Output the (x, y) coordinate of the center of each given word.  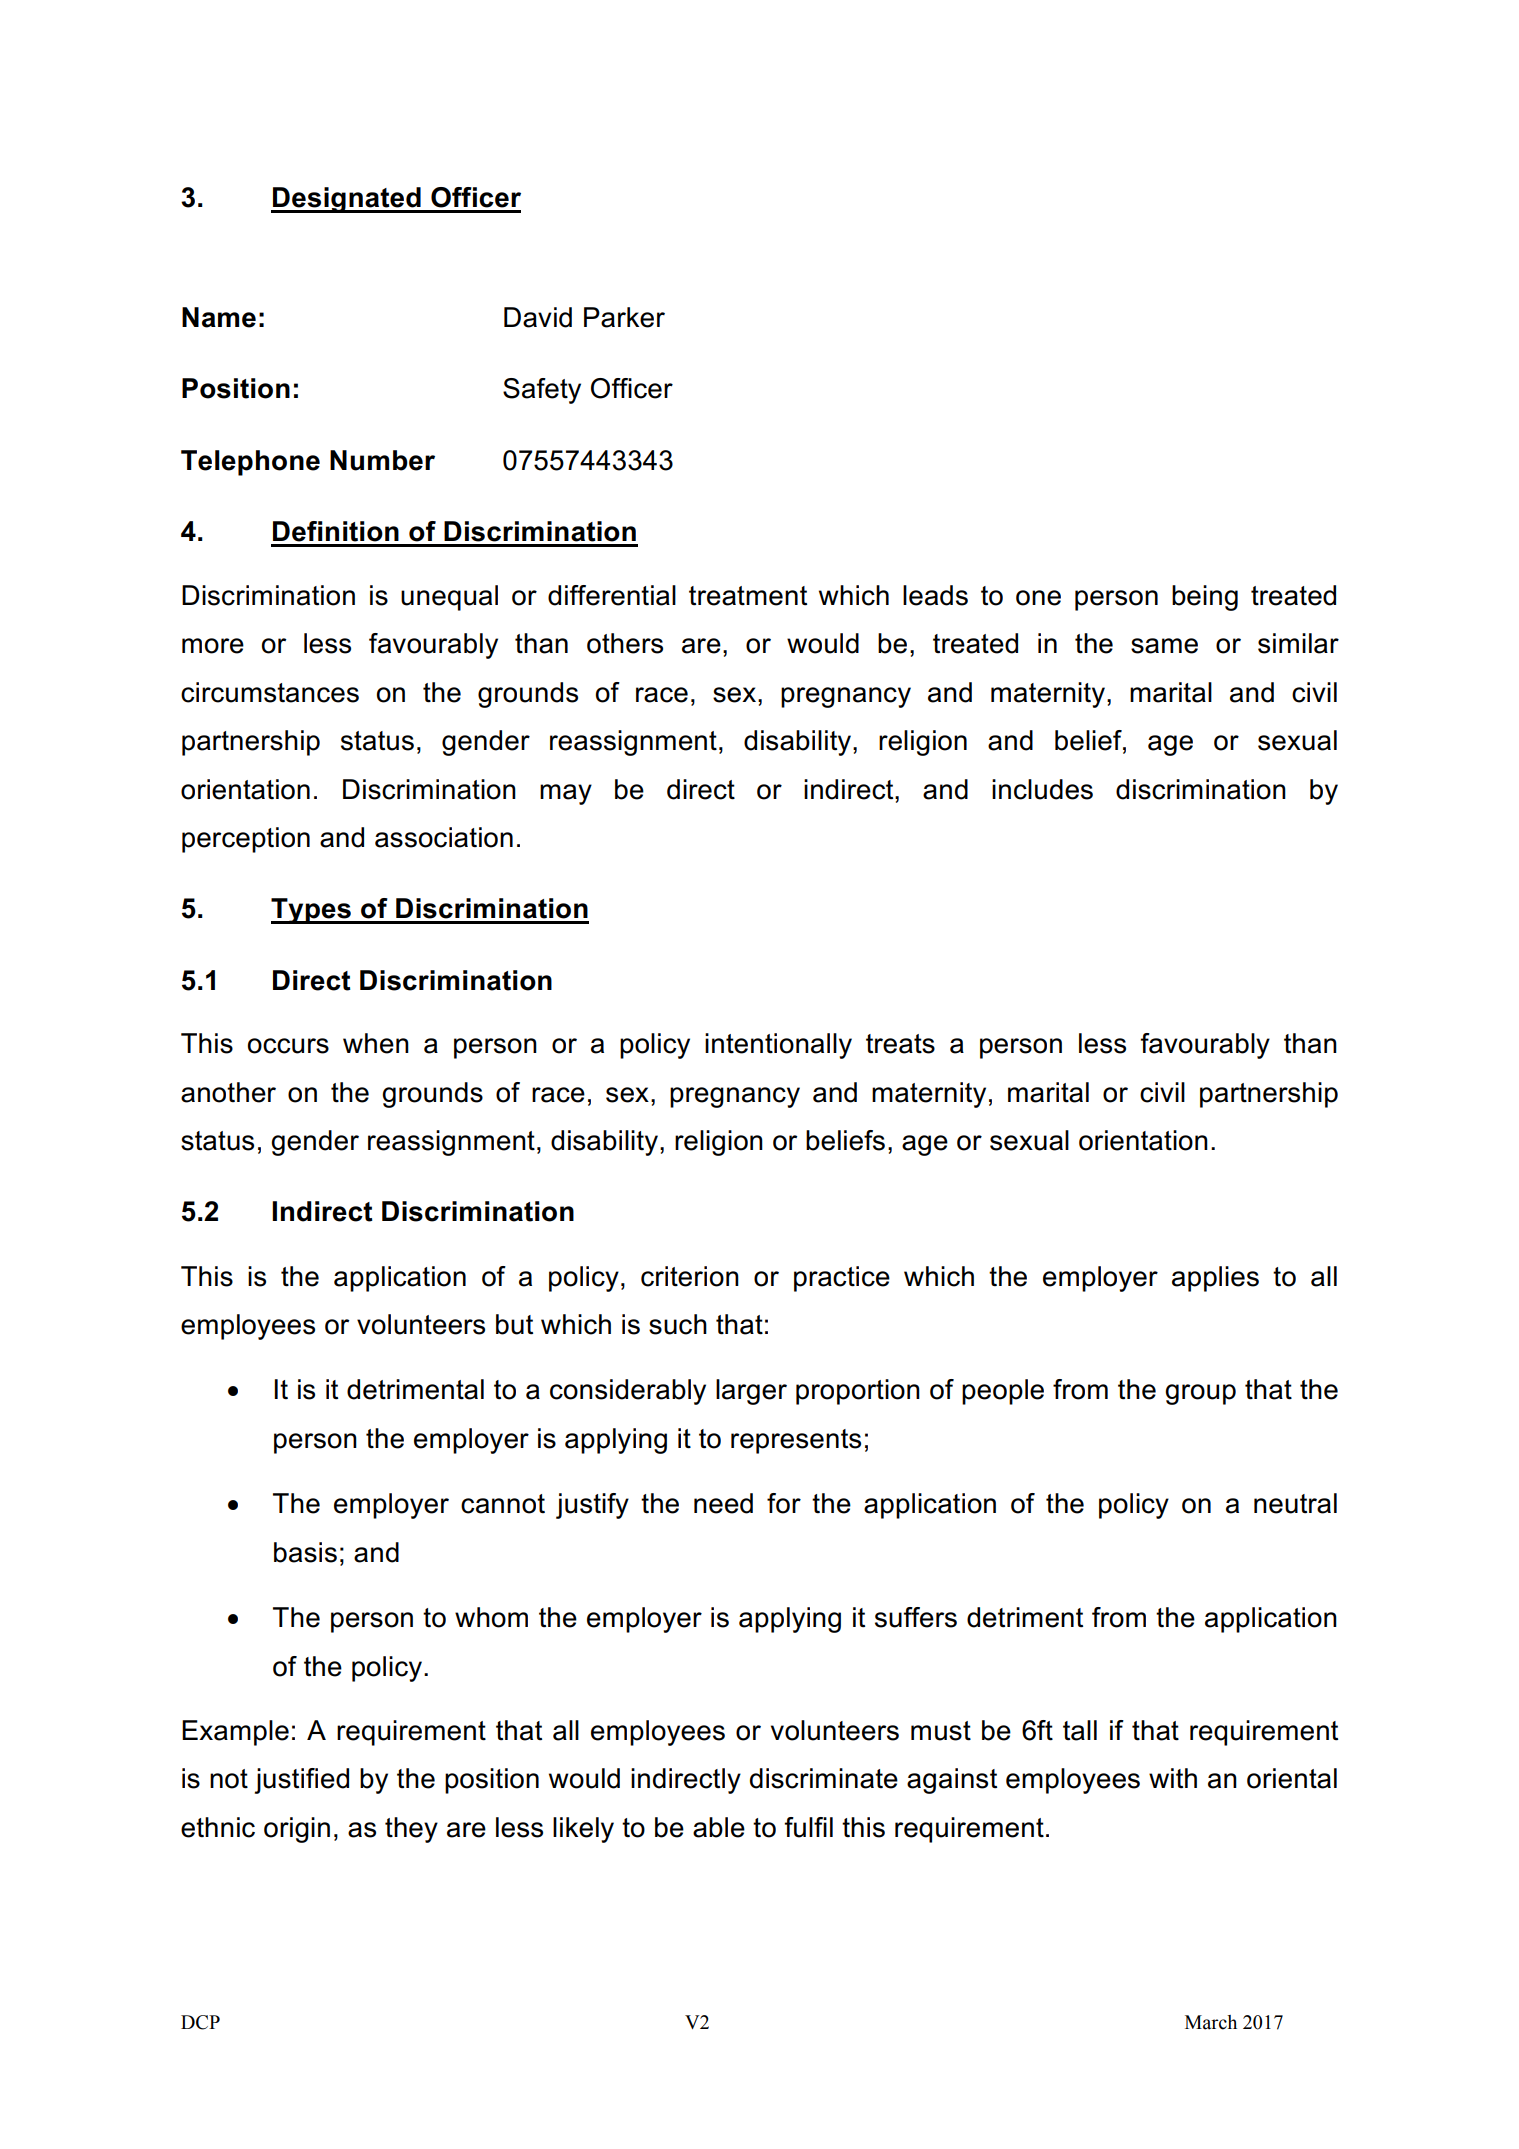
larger (751, 1392)
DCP (200, 2022)
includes (1042, 789)
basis (305, 1552)
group (1200, 1394)
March (1211, 2022)
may (566, 794)
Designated (347, 200)
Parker (624, 317)
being (1205, 598)
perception (246, 840)
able (719, 1827)
